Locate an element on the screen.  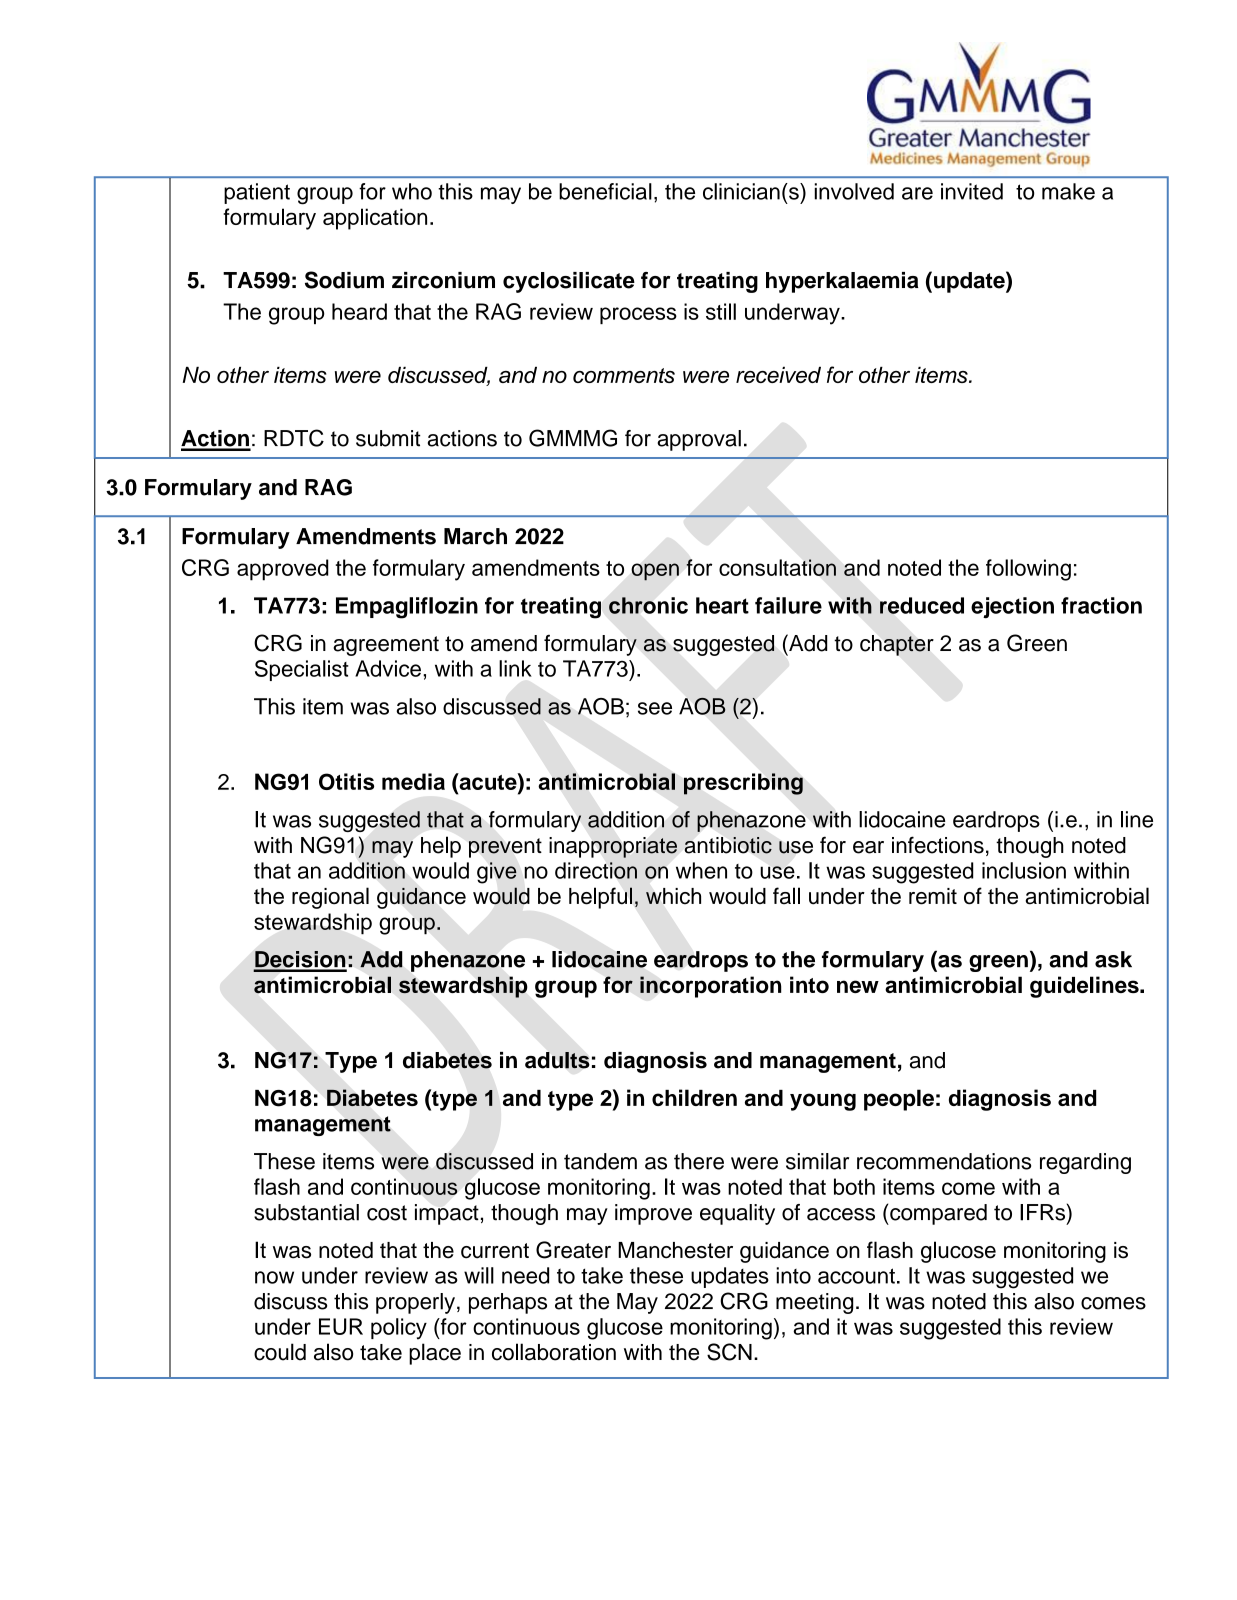
adults is located at coordinates (557, 1060).
